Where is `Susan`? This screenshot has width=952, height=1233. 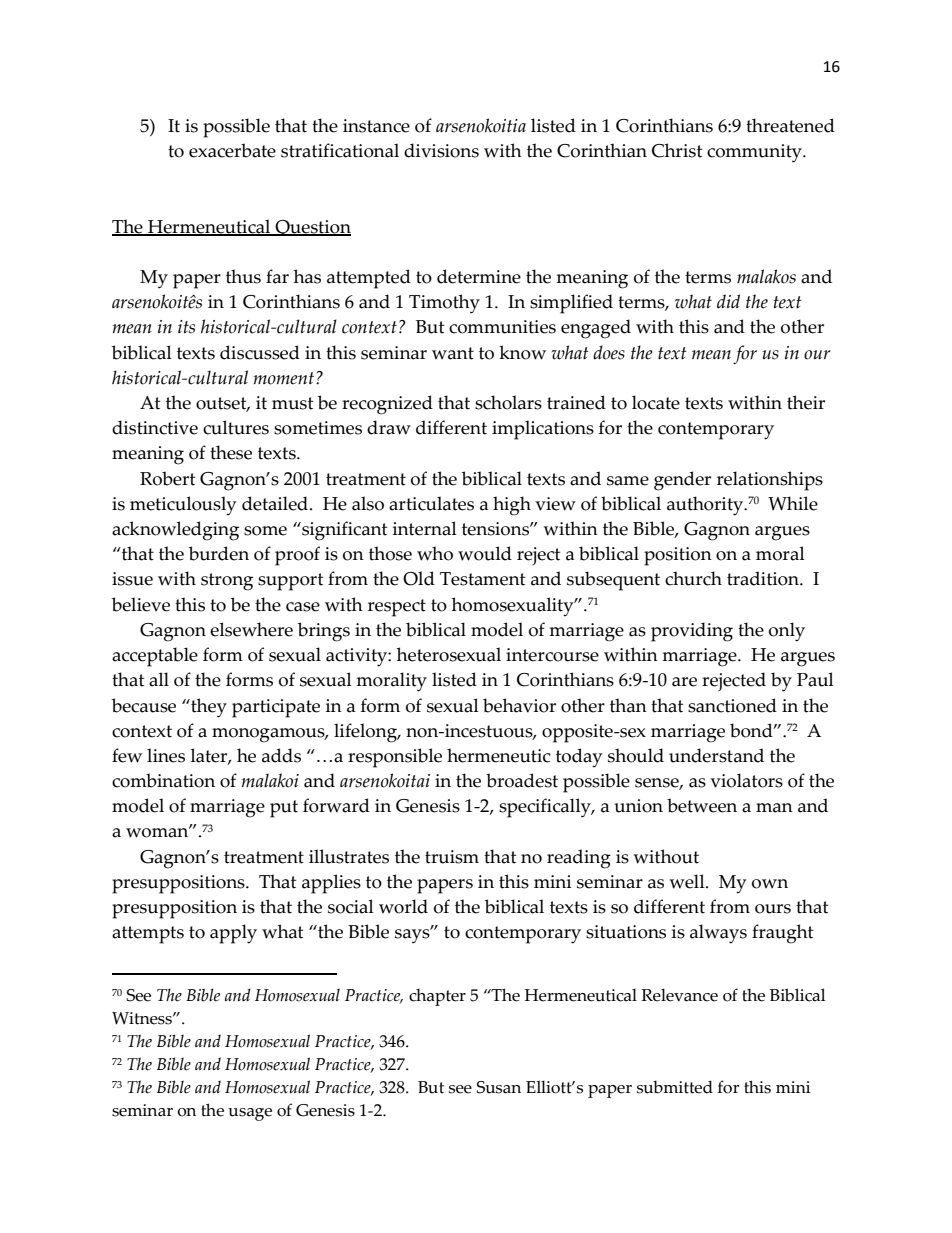 Susan is located at coordinates (499, 1087).
